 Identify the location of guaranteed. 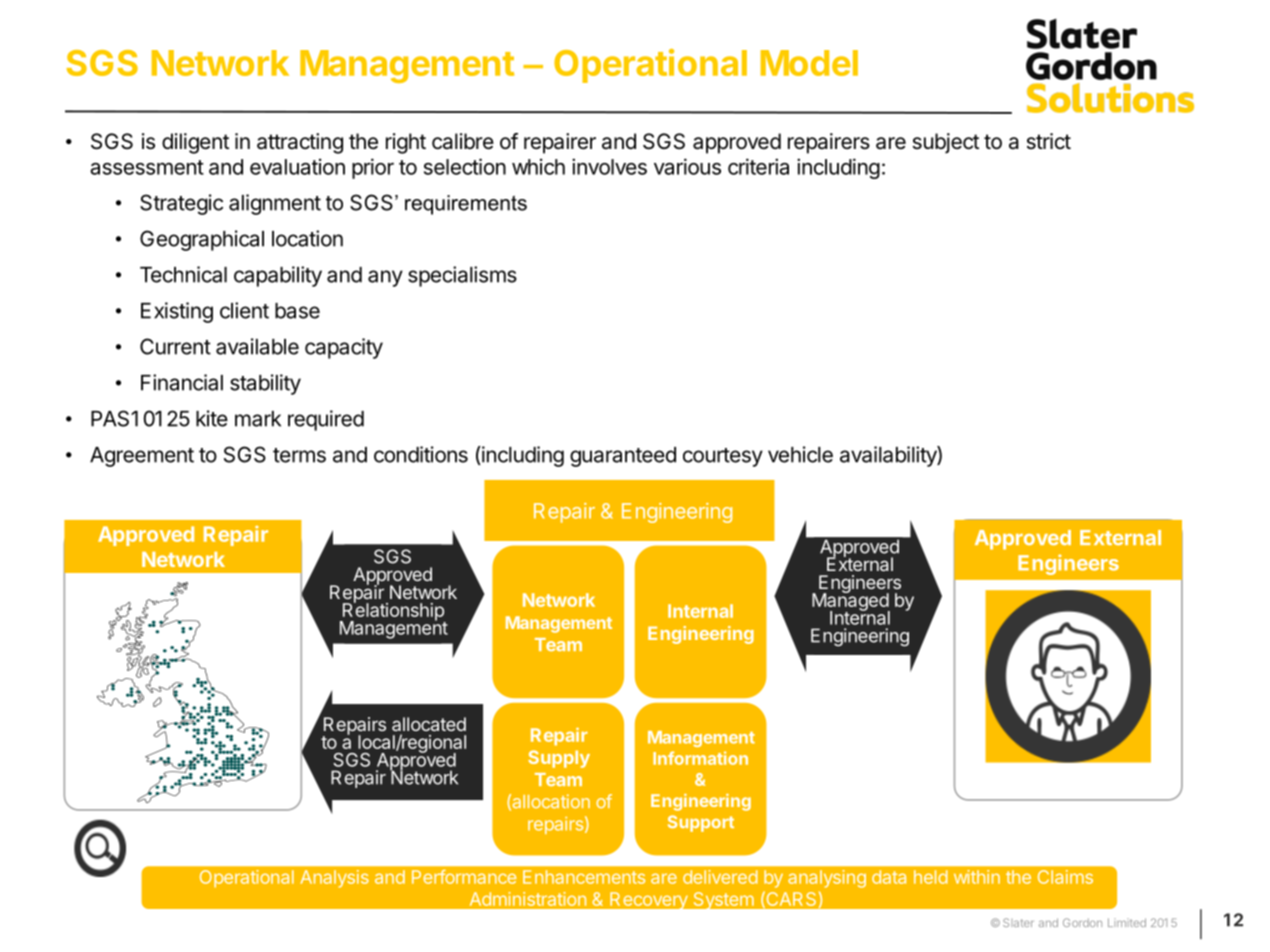
(623, 457).
